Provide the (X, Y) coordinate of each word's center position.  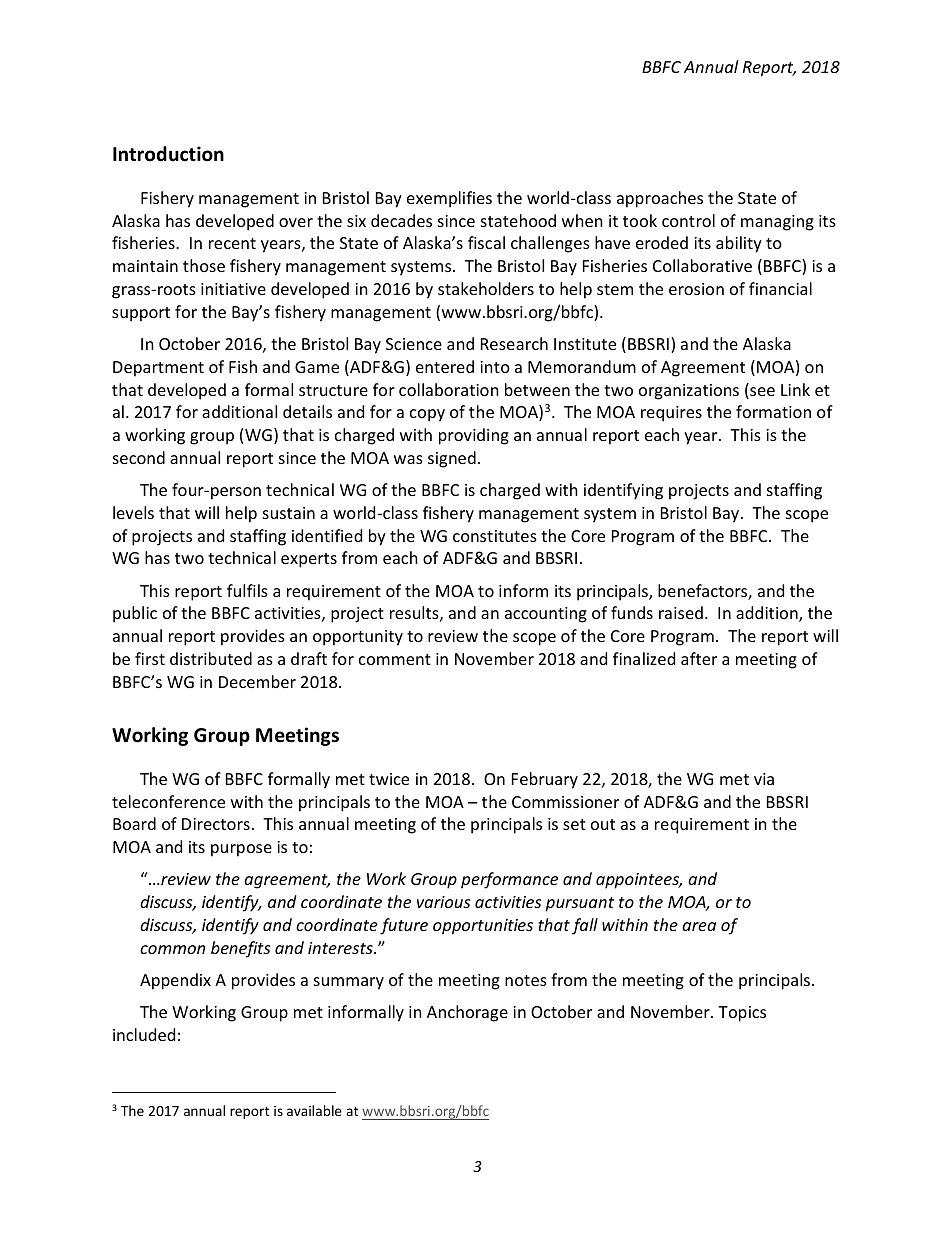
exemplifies (449, 199)
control (688, 220)
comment (395, 659)
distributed (211, 658)
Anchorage (467, 1013)
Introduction (168, 154)
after (699, 658)
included (144, 1034)
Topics (742, 1014)
